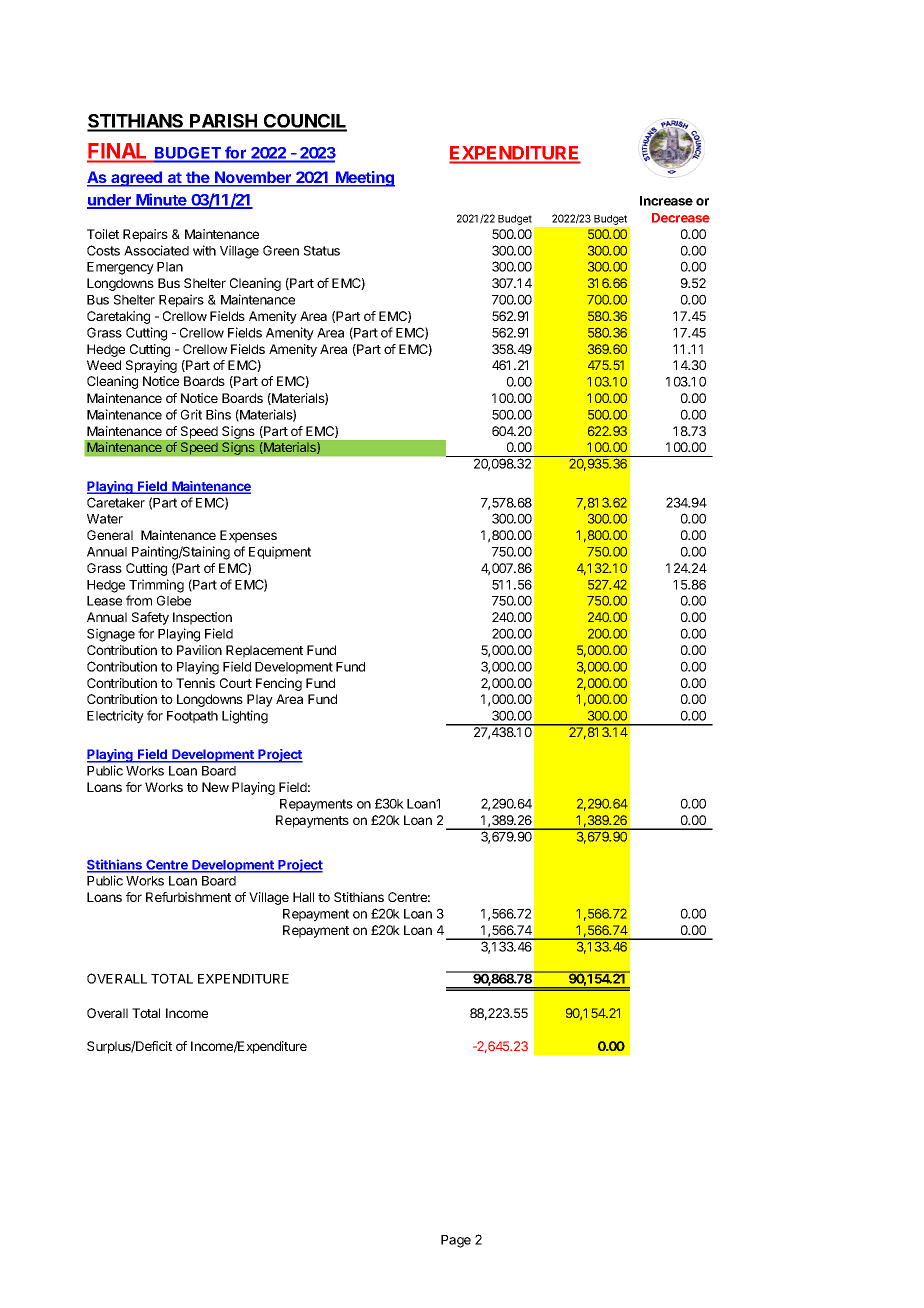  I want to click on Page, so click(456, 1241).
